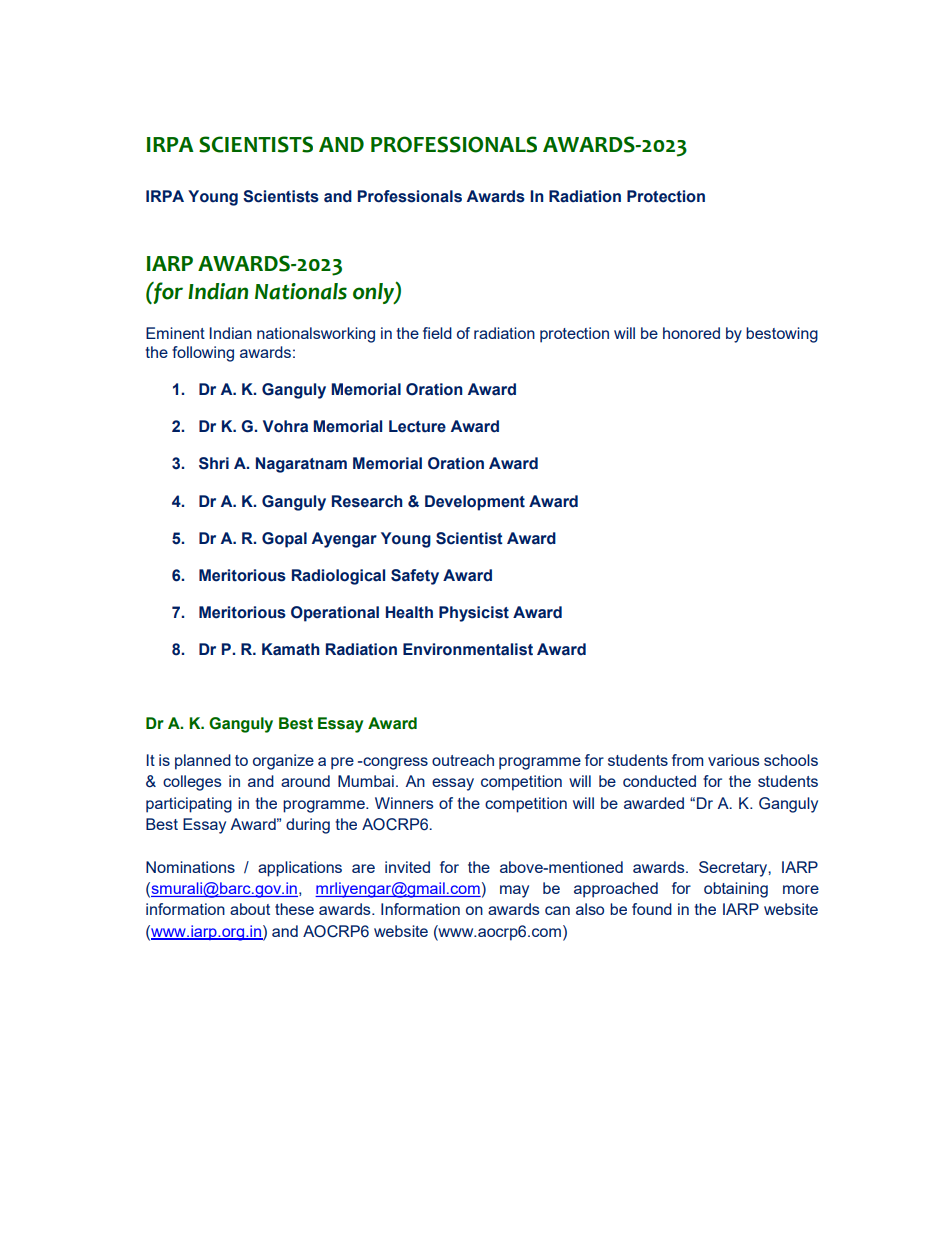 Image resolution: width=952 pixels, height=1233 pixels. What do you see at coordinates (734, 760) in the screenshot?
I see `various` at bounding box center [734, 760].
